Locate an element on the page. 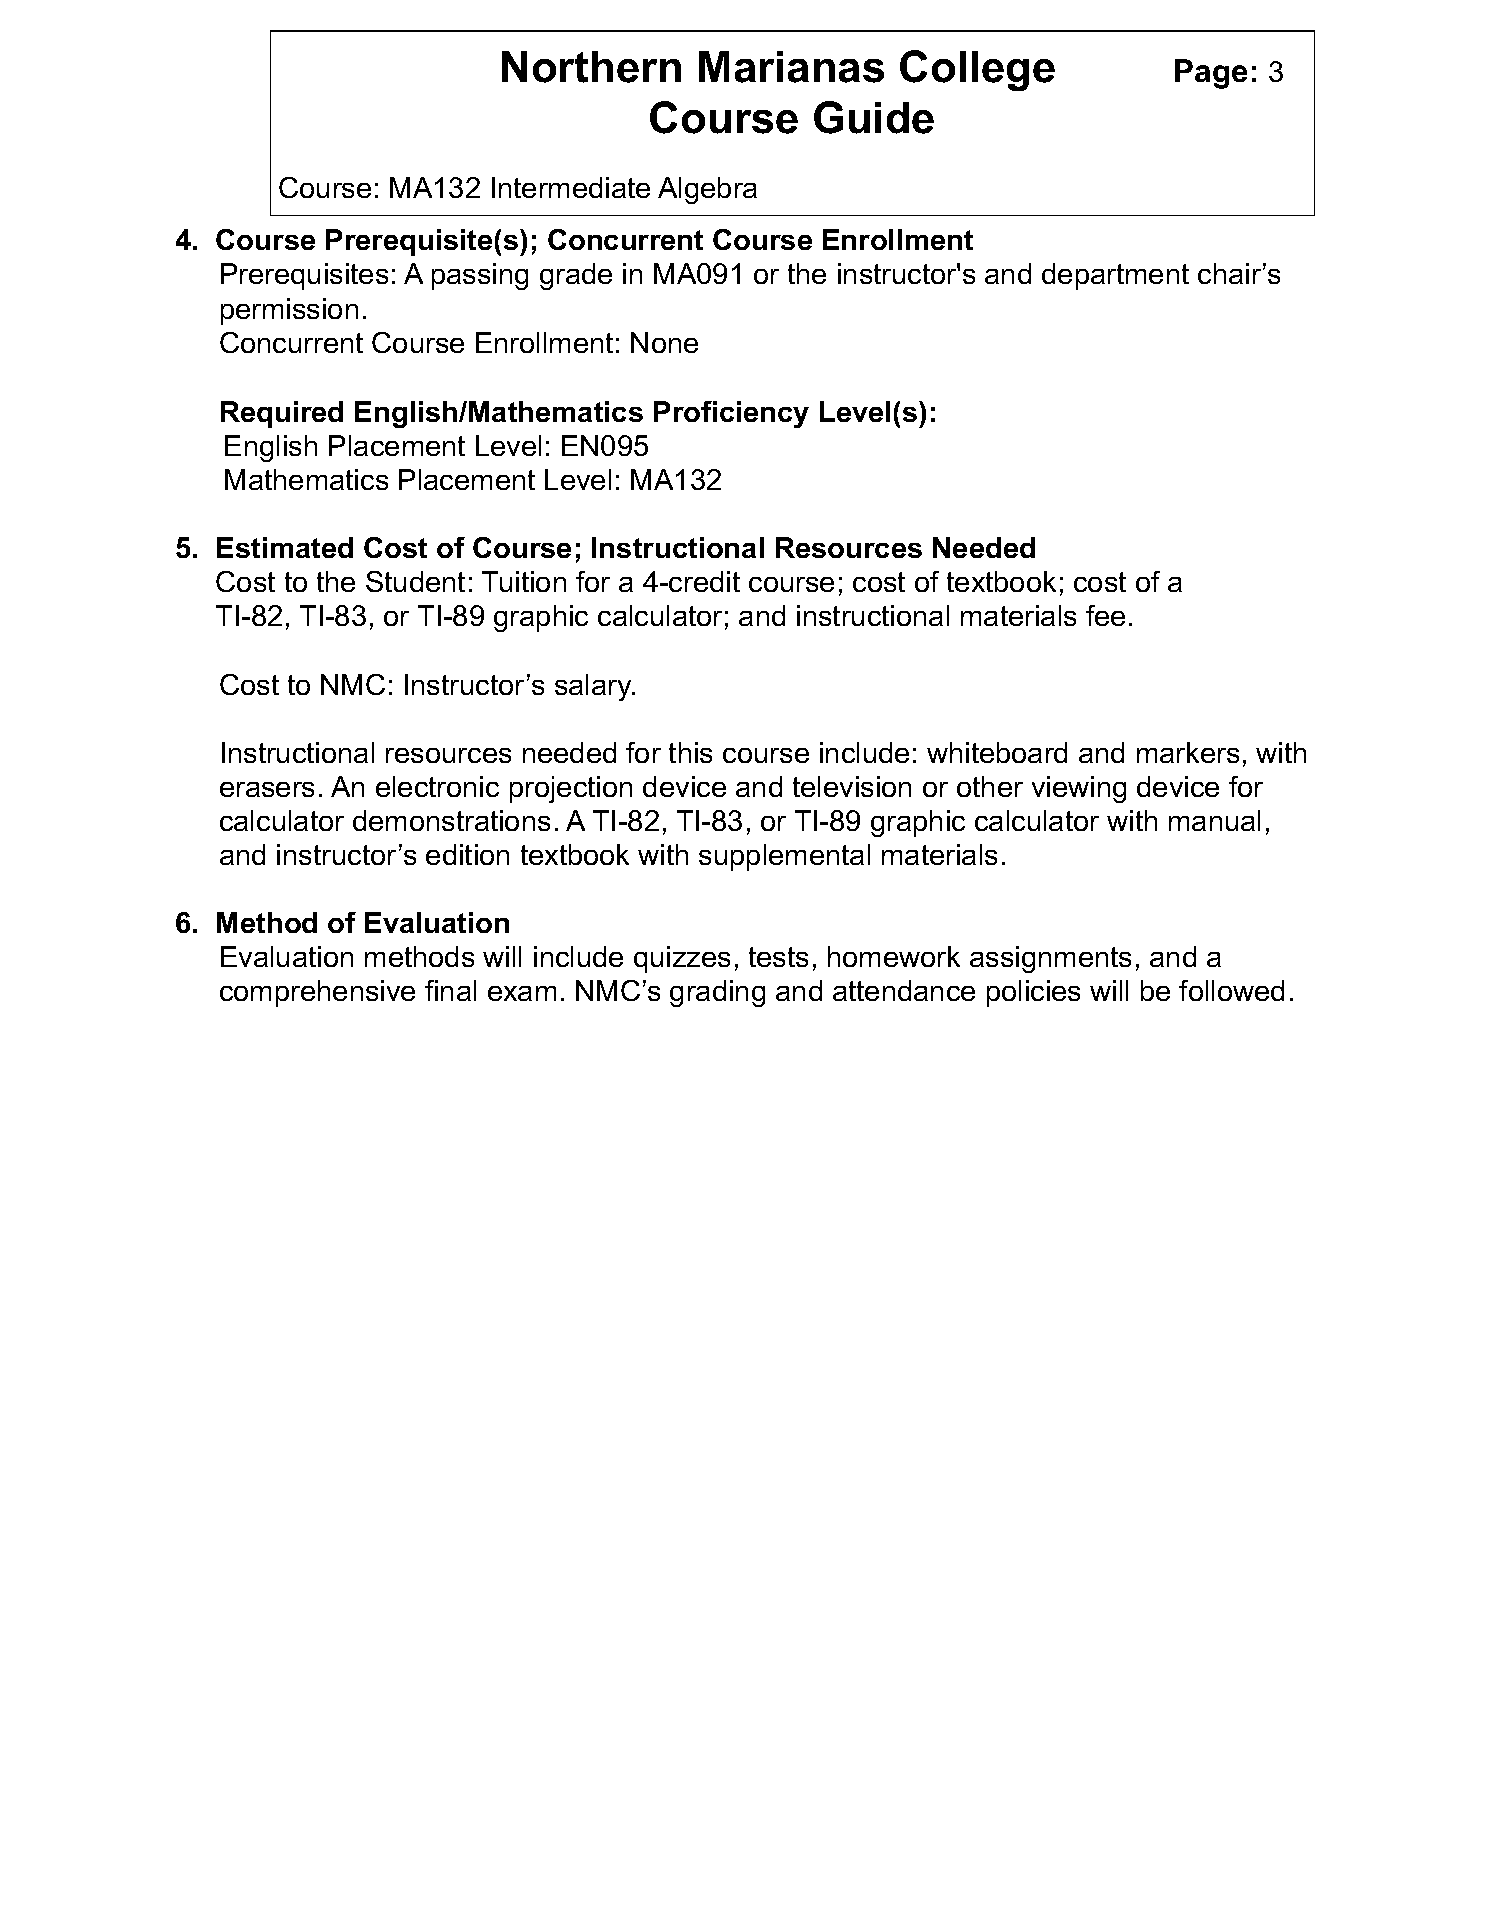 This page has height=1928, width=1490. final is located at coordinates (450, 990).
